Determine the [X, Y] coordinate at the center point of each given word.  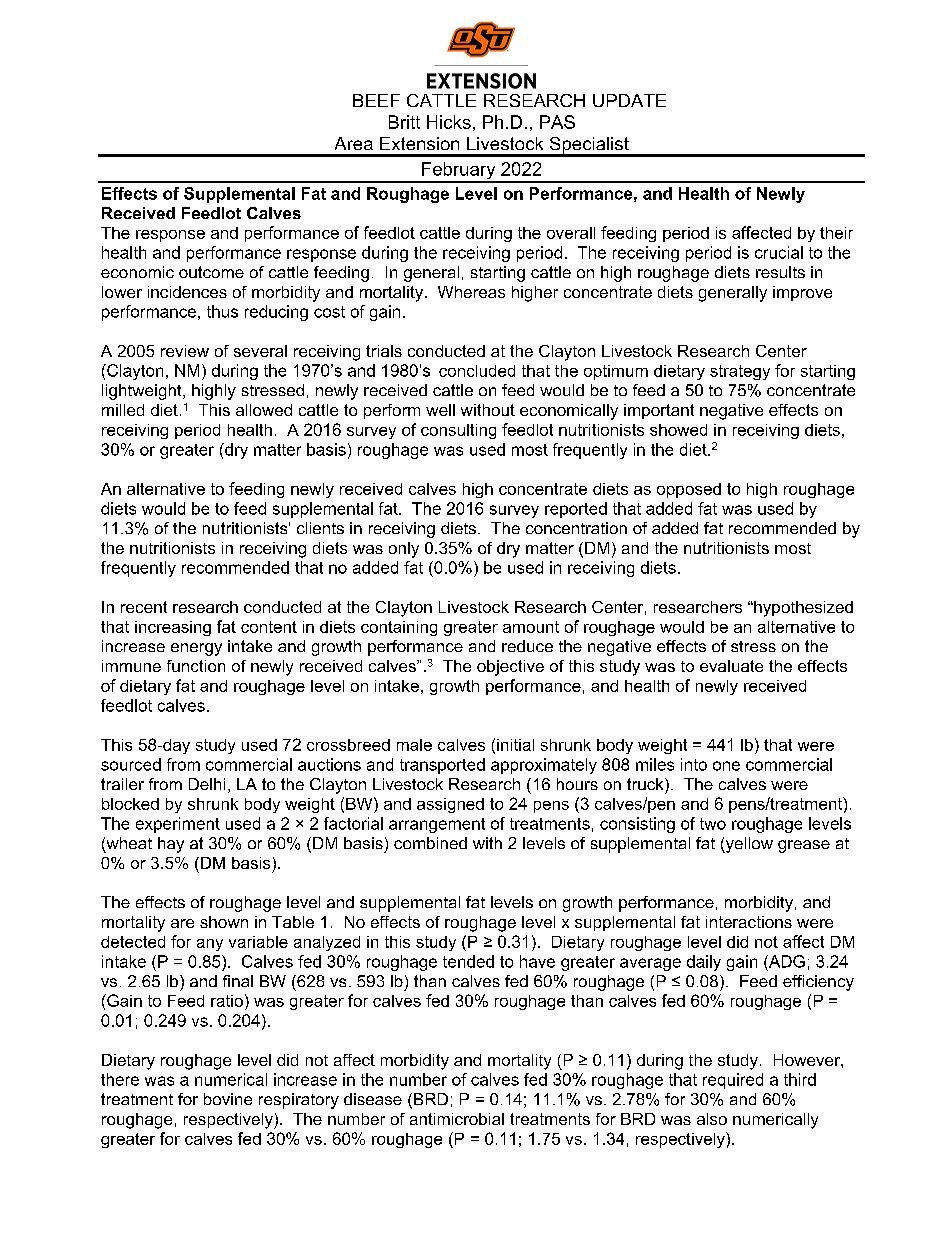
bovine [228, 1099]
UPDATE [629, 100]
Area [354, 143]
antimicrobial [457, 1119]
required [733, 1081]
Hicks [449, 122]
